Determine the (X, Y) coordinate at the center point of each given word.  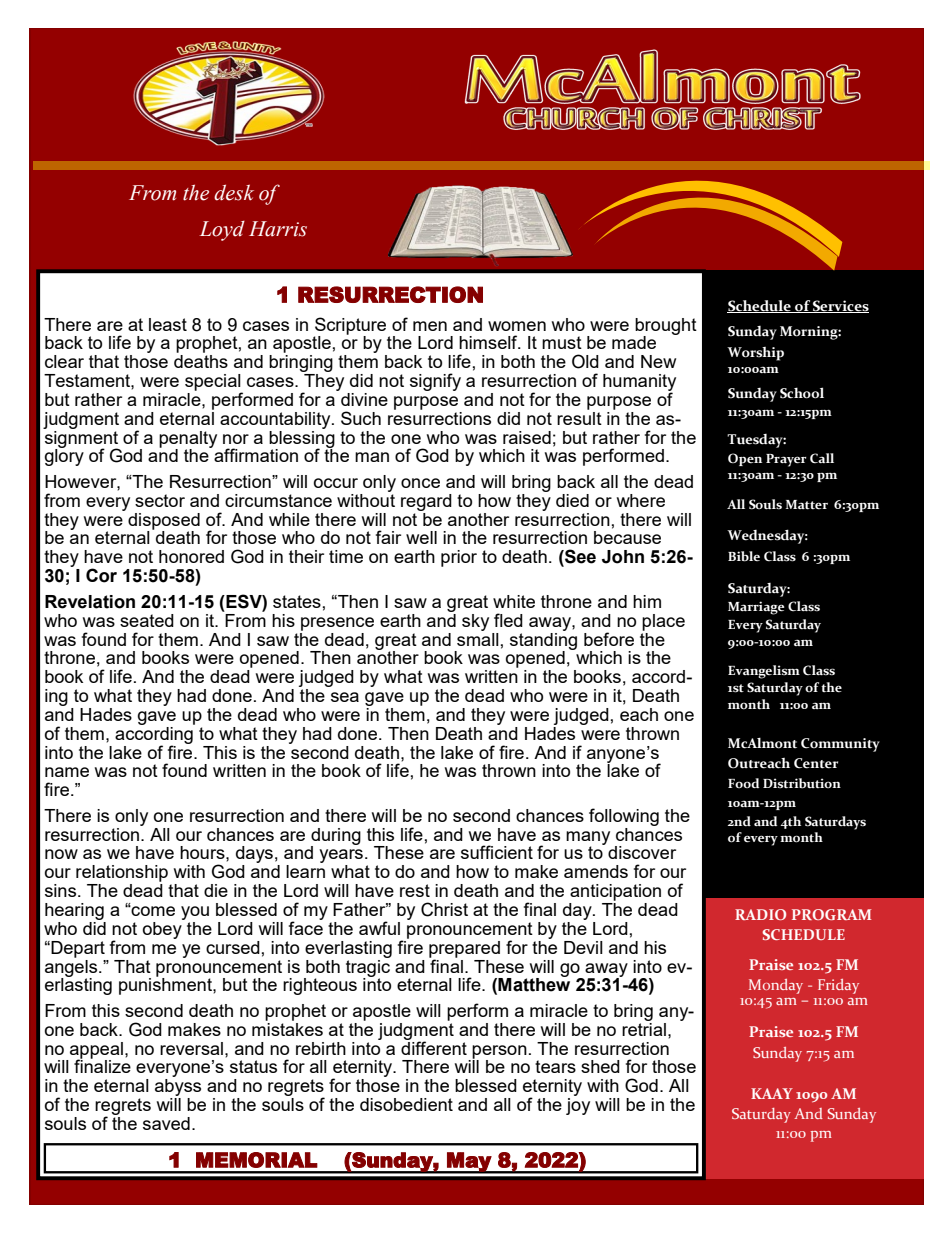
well (421, 537)
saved (166, 1123)
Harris (278, 229)
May (469, 1163)
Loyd (222, 231)
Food (743, 783)
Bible (744, 556)
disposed (164, 522)
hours (203, 852)
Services (840, 306)
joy (578, 1106)
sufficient (497, 852)
